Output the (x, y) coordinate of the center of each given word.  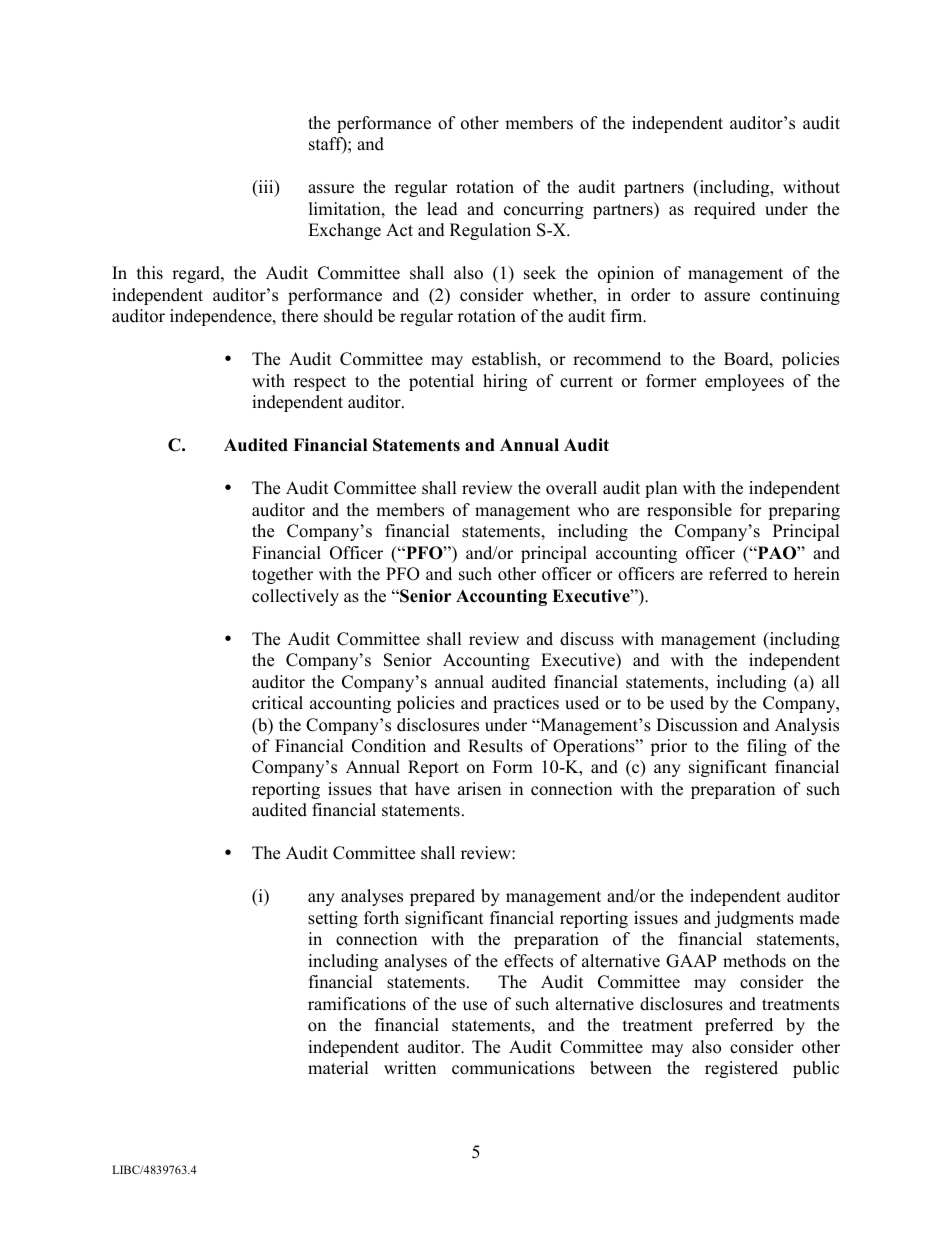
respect (320, 383)
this (150, 273)
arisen (479, 789)
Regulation (490, 231)
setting (333, 919)
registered (741, 1069)
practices (526, 704)
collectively (295, 597)
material (338, 1068)
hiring (505, 382)
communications (513, 1068)
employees (744, 382)
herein (817, 574)
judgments (754, 919)
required (725, 210)
